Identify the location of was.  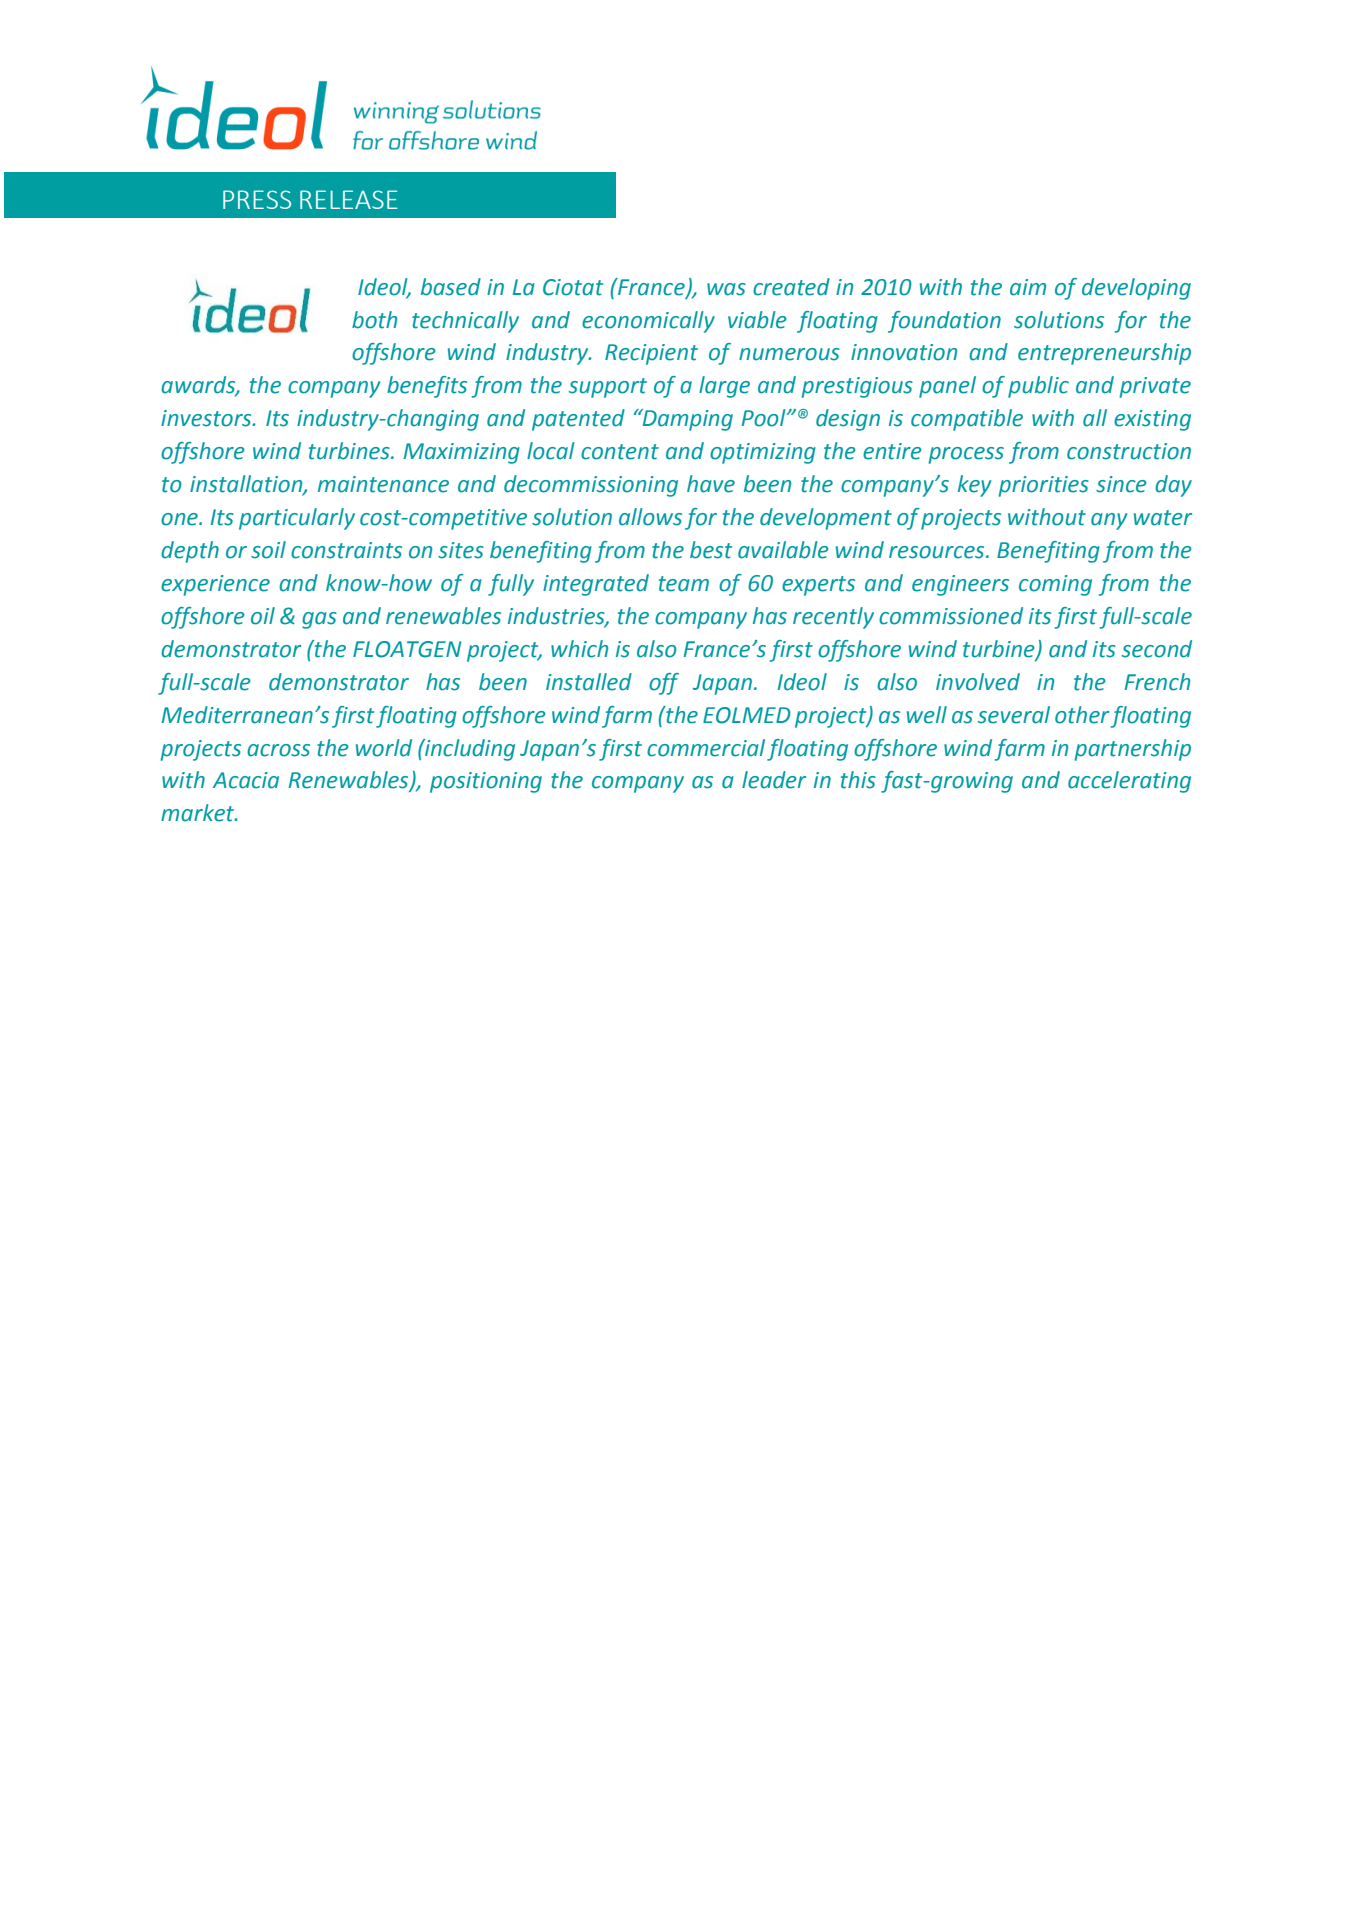
(726, 289).
